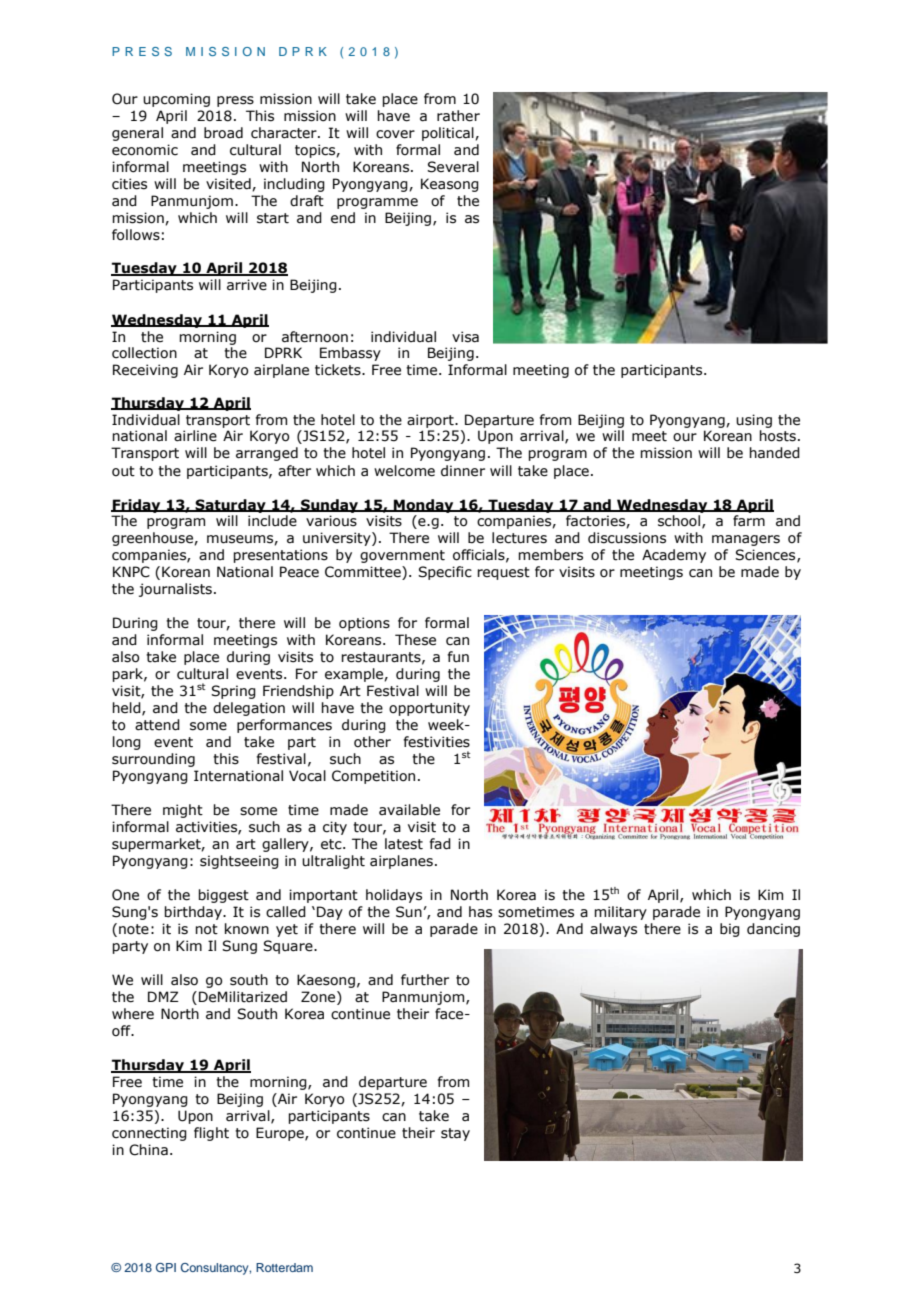 The width and height of the screenshot is (924, 1308). What do you see at coordinates (223, 133) in the screenshot?
I see `broad` at bounding box center [223, 133].
